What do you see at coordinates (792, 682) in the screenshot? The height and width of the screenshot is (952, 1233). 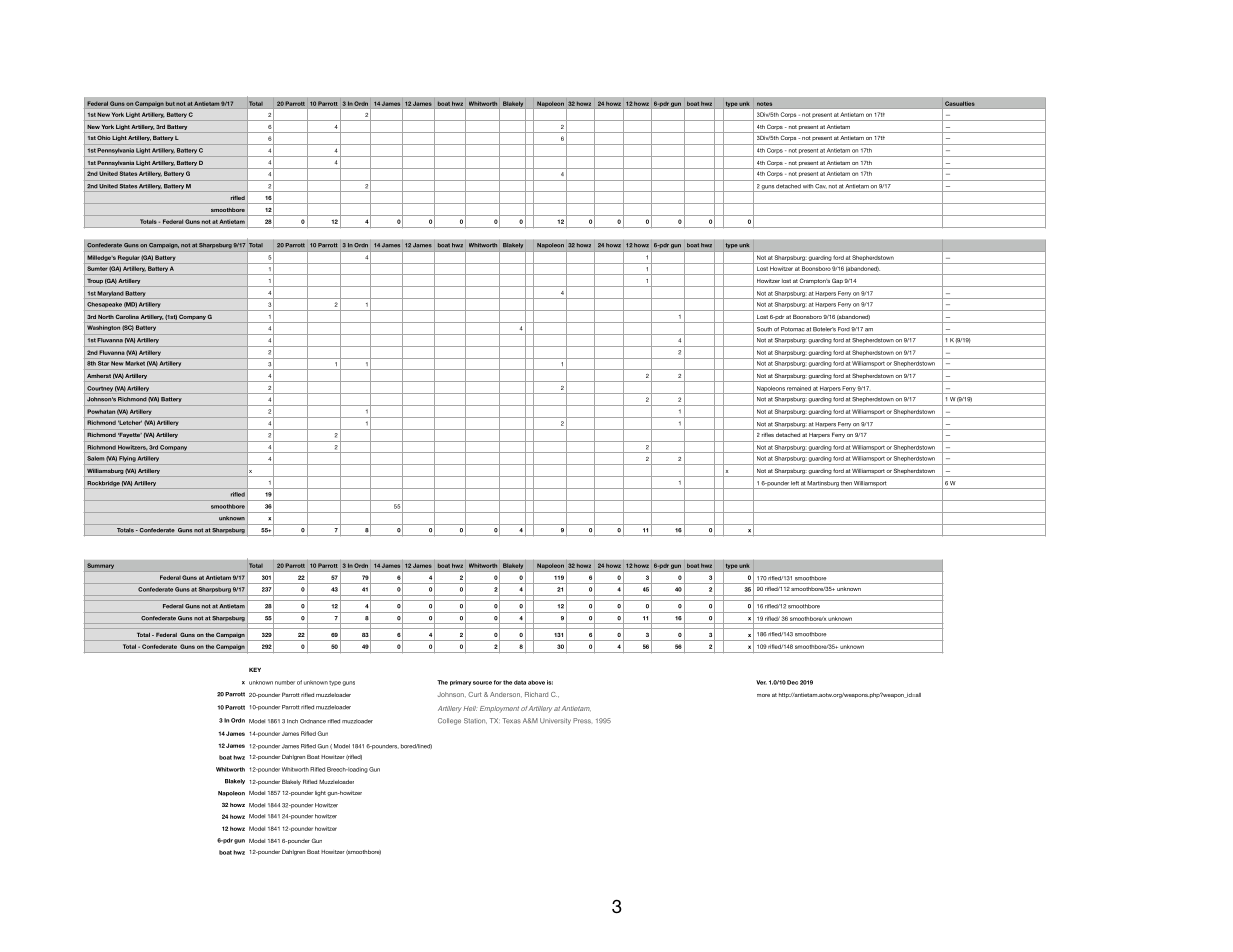 I see `Dec` at bounding box center [792, 682].
